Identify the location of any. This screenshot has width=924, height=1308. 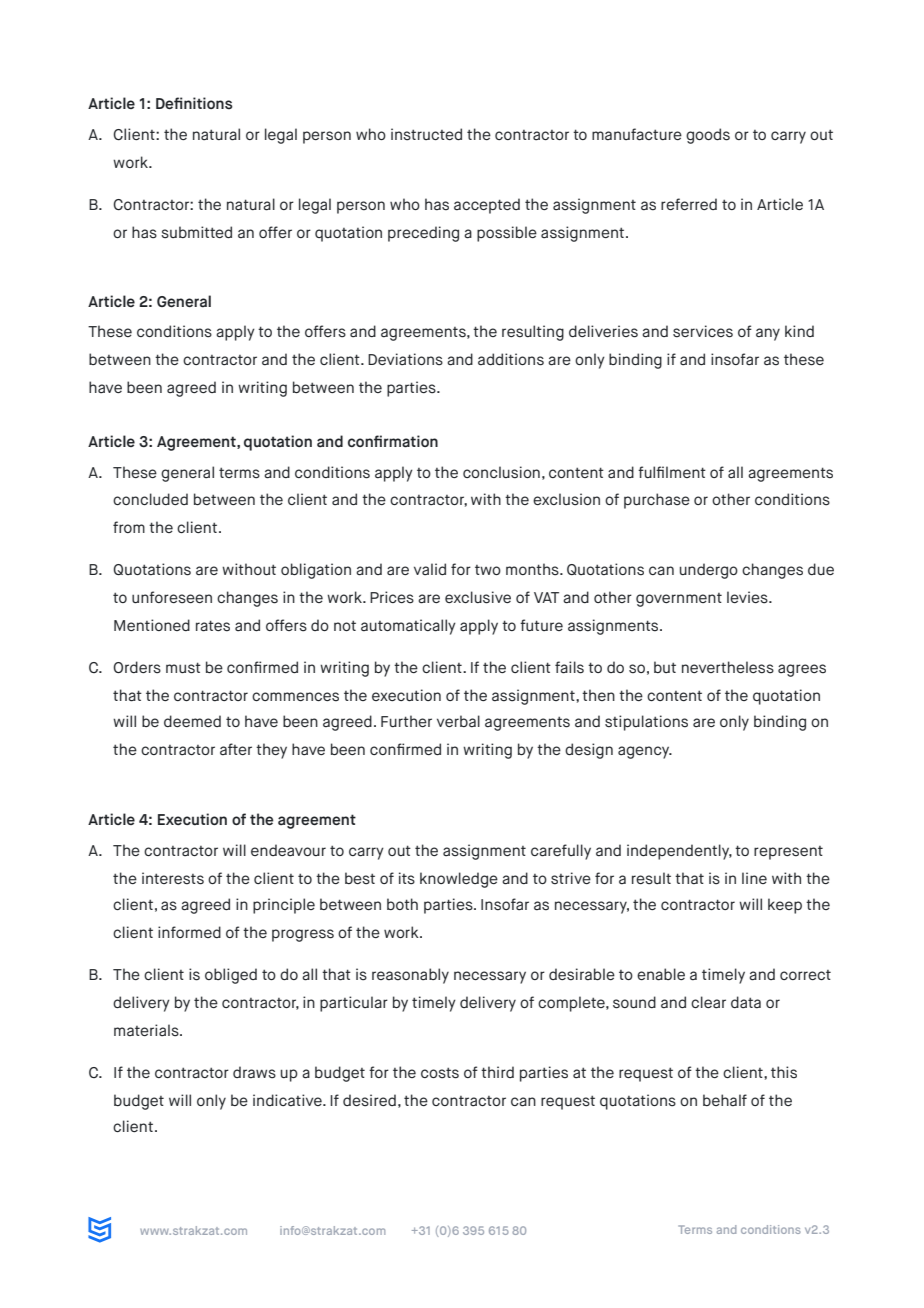
(768, 334).
